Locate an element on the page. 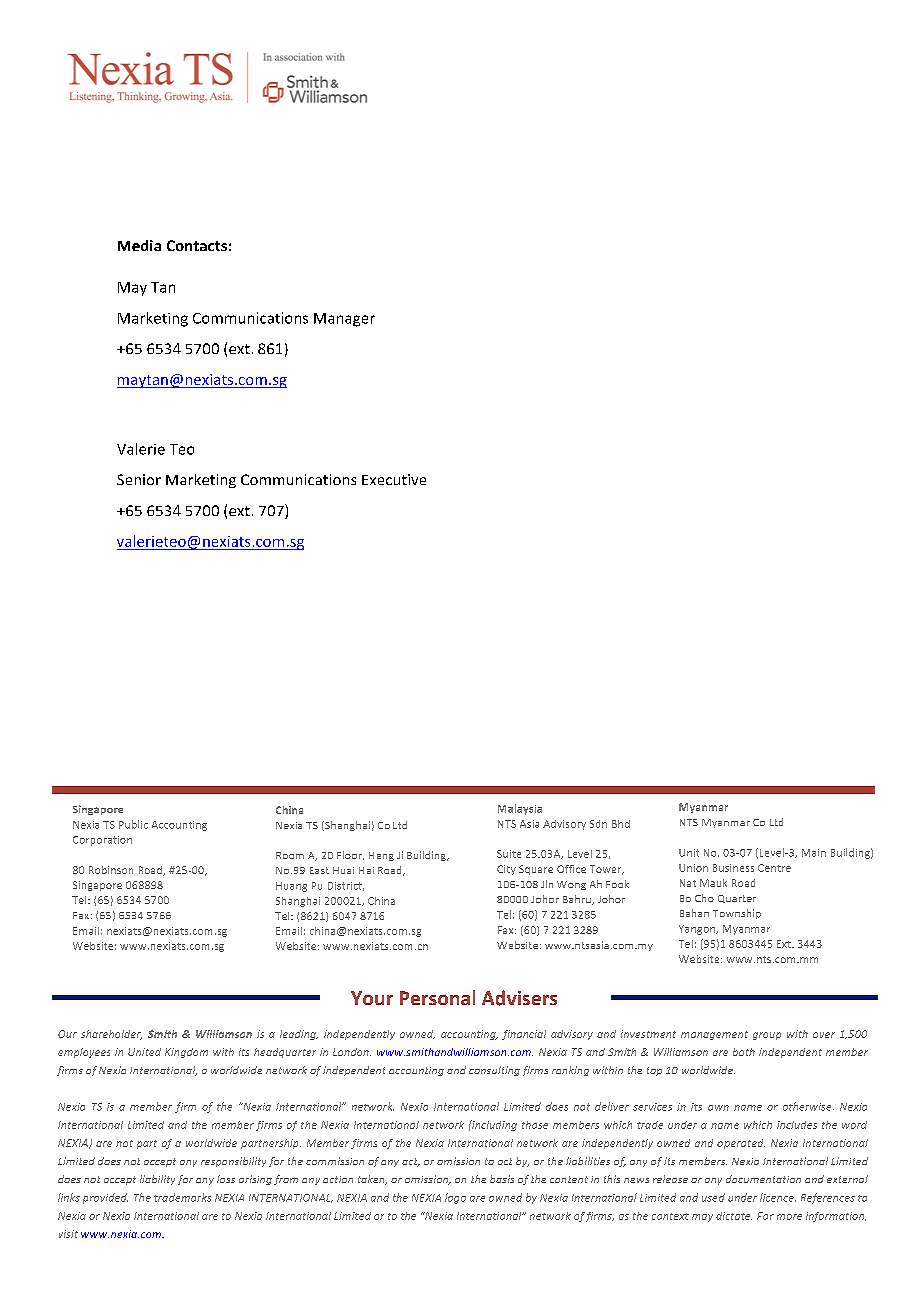 The image size is (924, 1307). Bhd is located at coordinates (621, 824).
